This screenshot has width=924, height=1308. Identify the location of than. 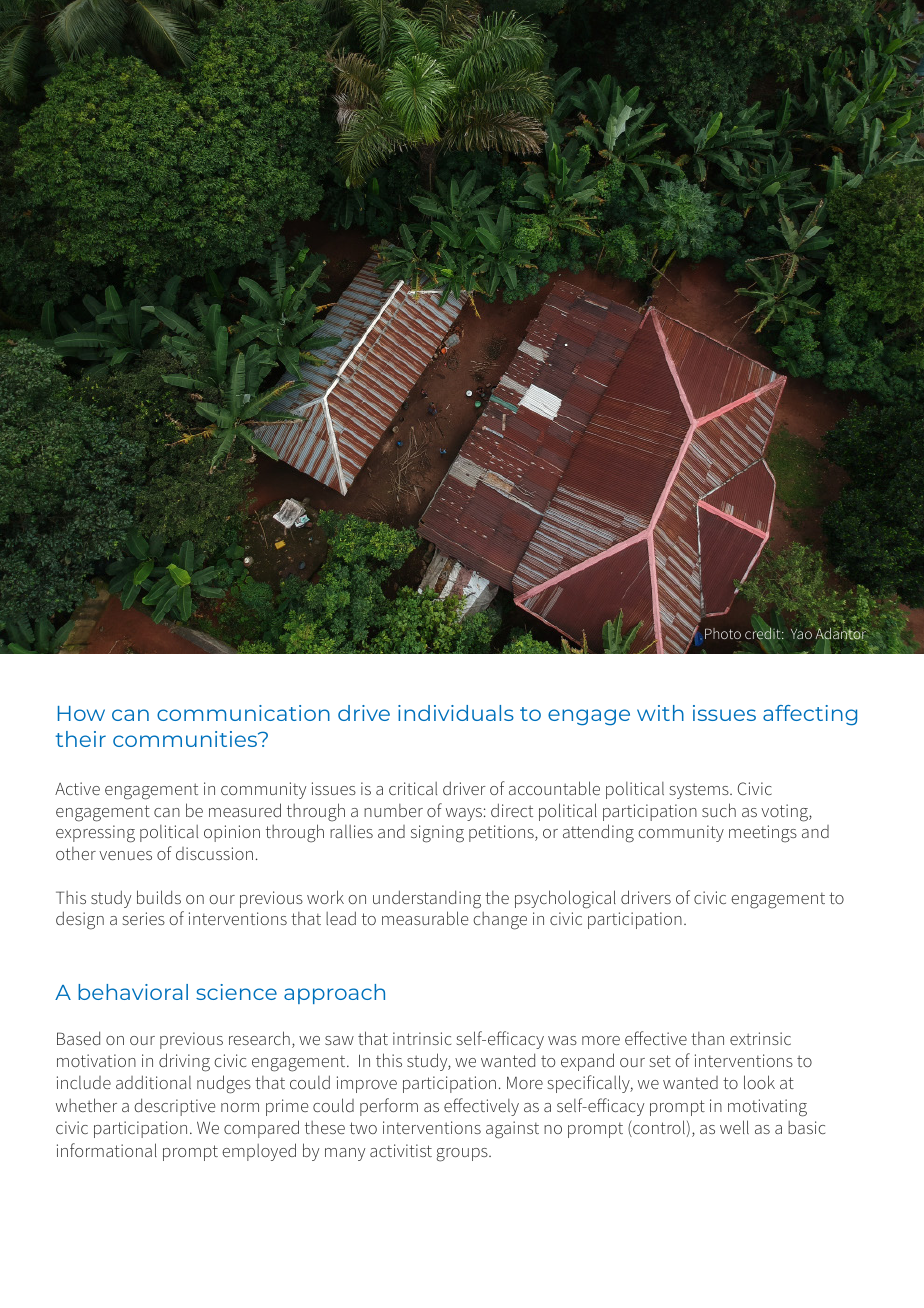
(707, 1038).
